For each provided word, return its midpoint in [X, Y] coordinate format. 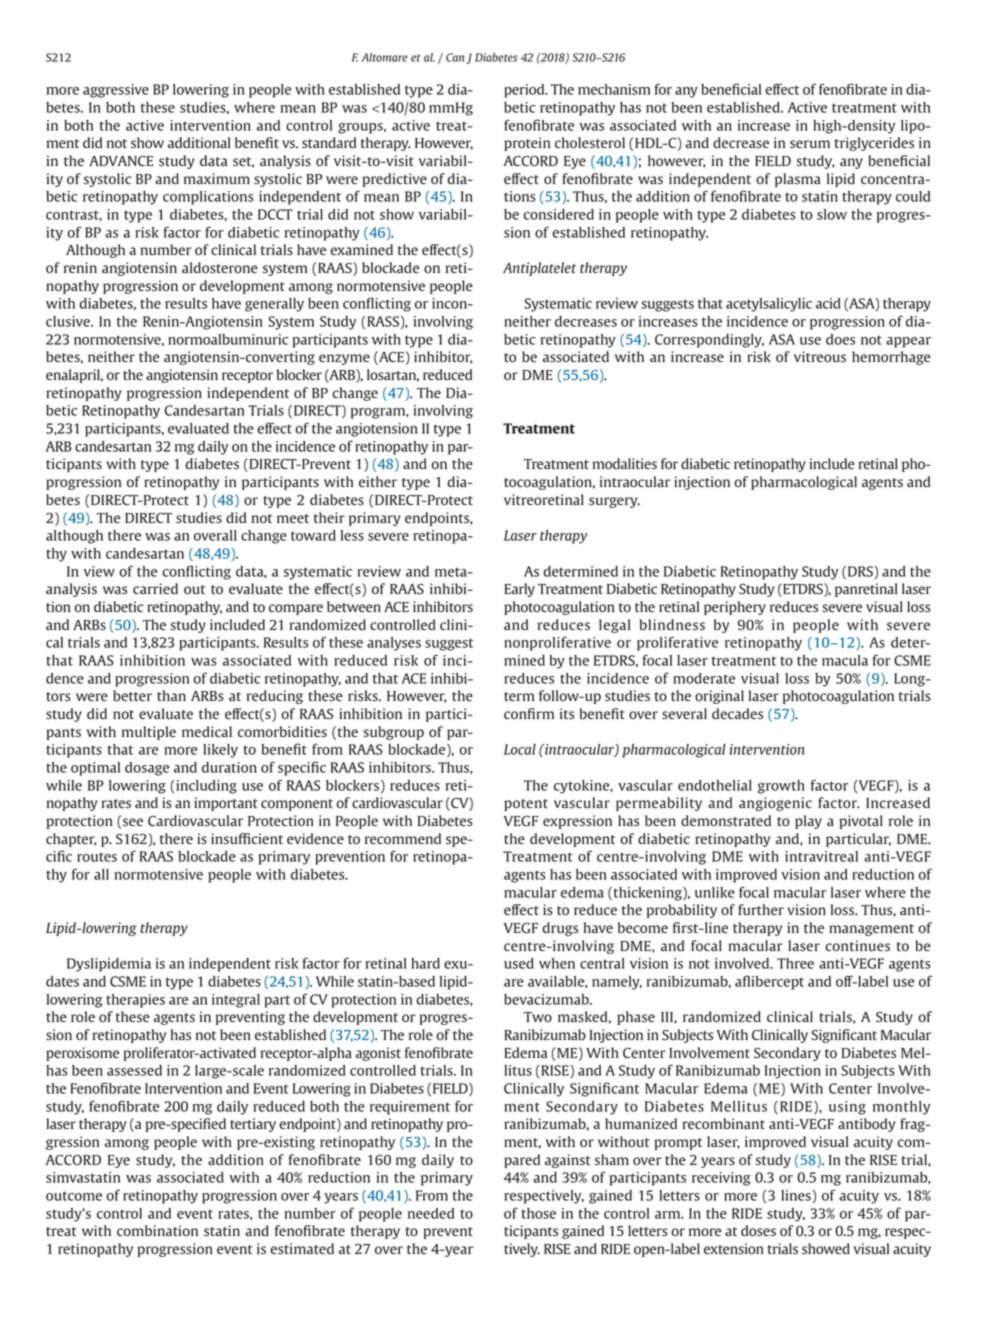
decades [737, 714]
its [567, 714]
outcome [74, 1196]
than [171, 695]
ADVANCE [121, 161]
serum [810, 144]
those [538, 1213]
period [525, 91]
